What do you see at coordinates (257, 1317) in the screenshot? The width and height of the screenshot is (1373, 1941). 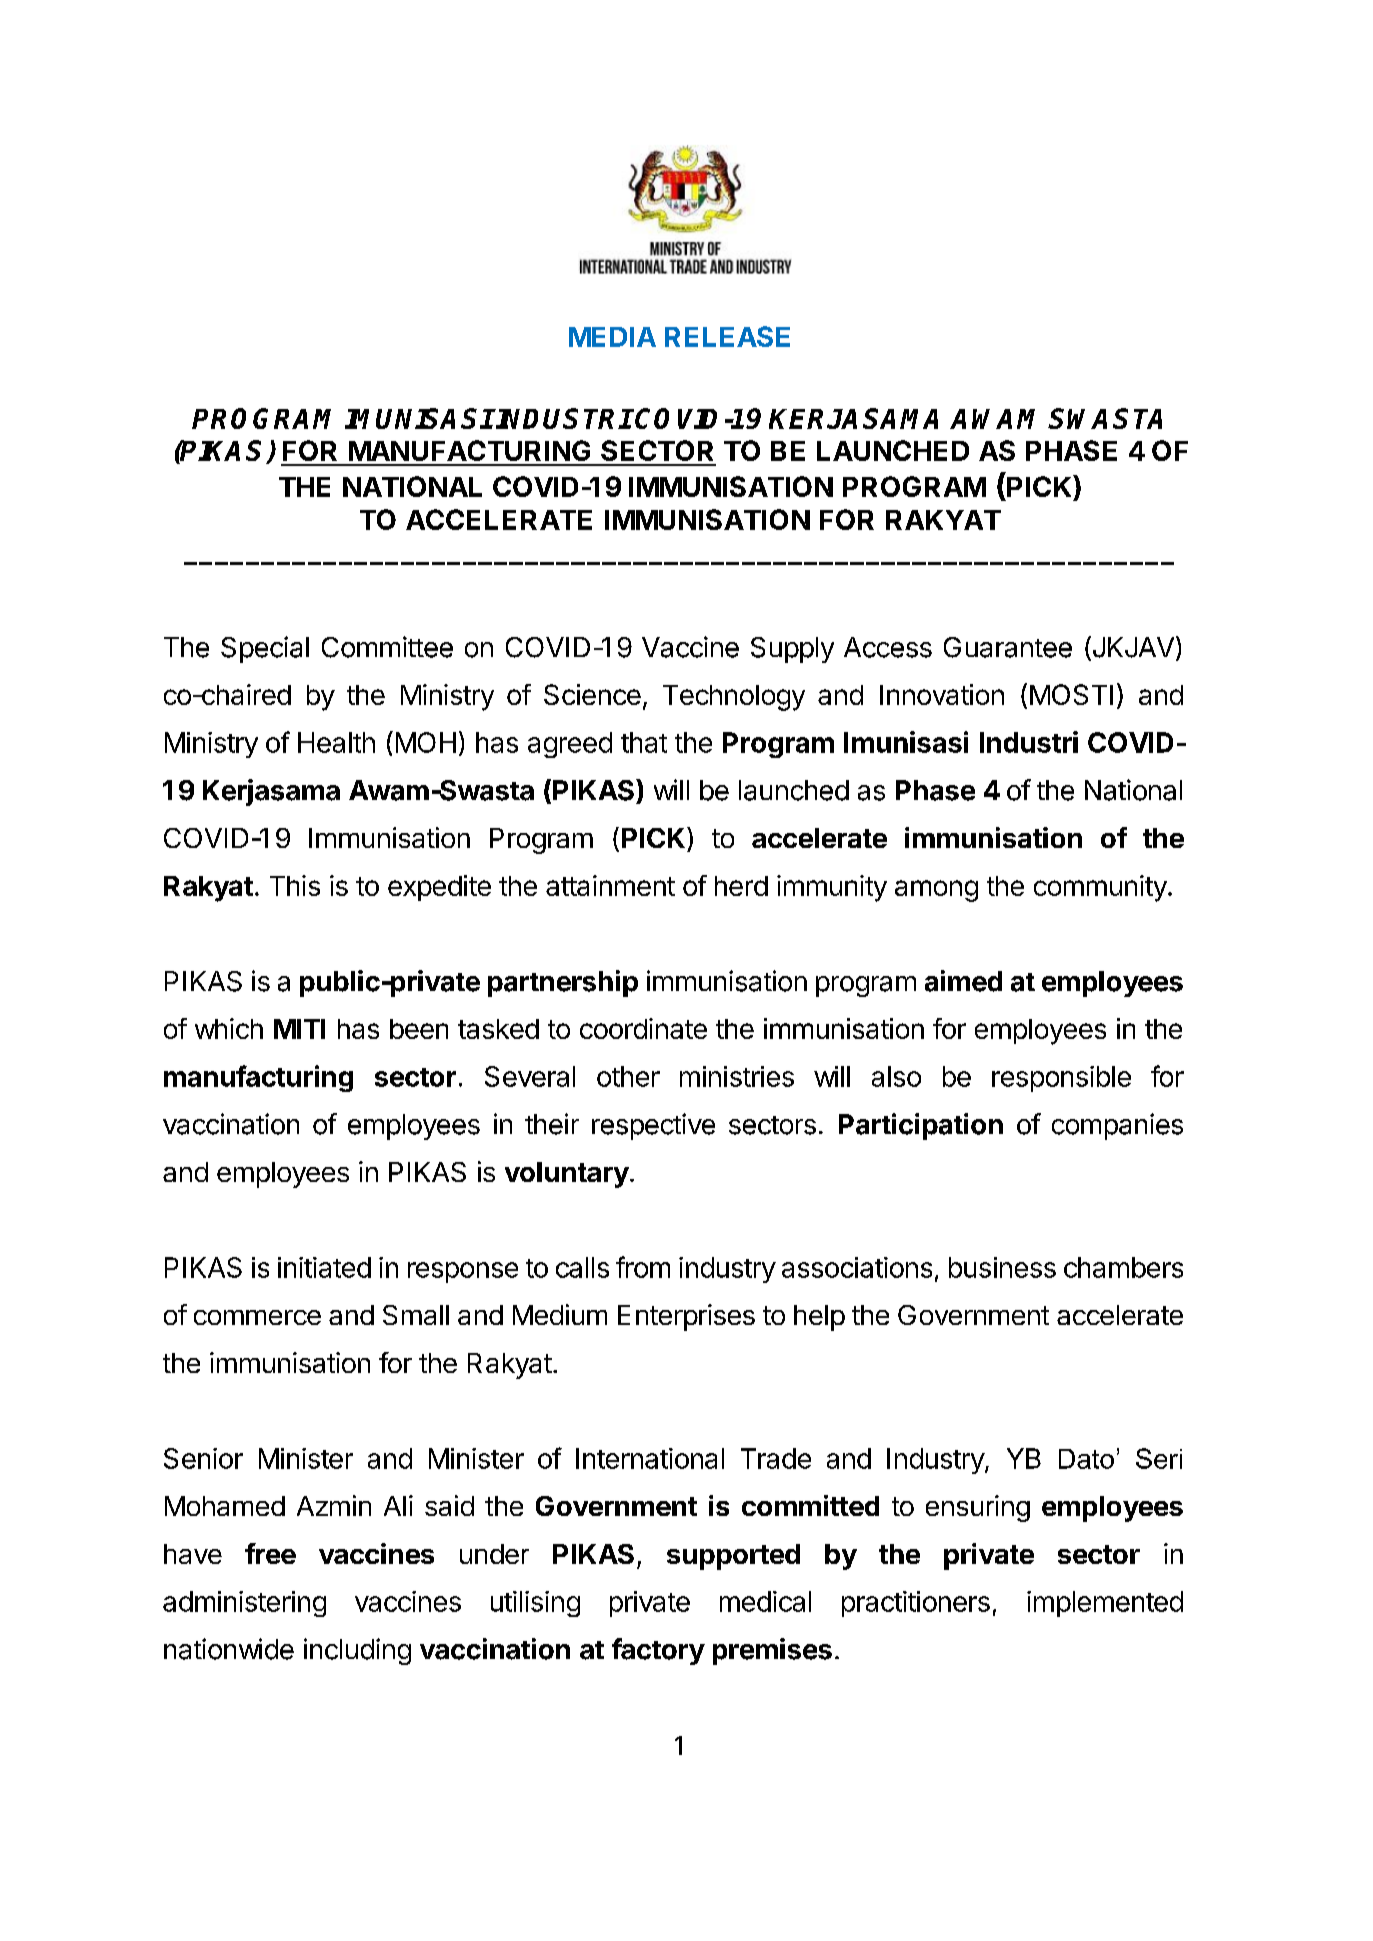 I see `commerce` at bounding box center [257, 1317].
